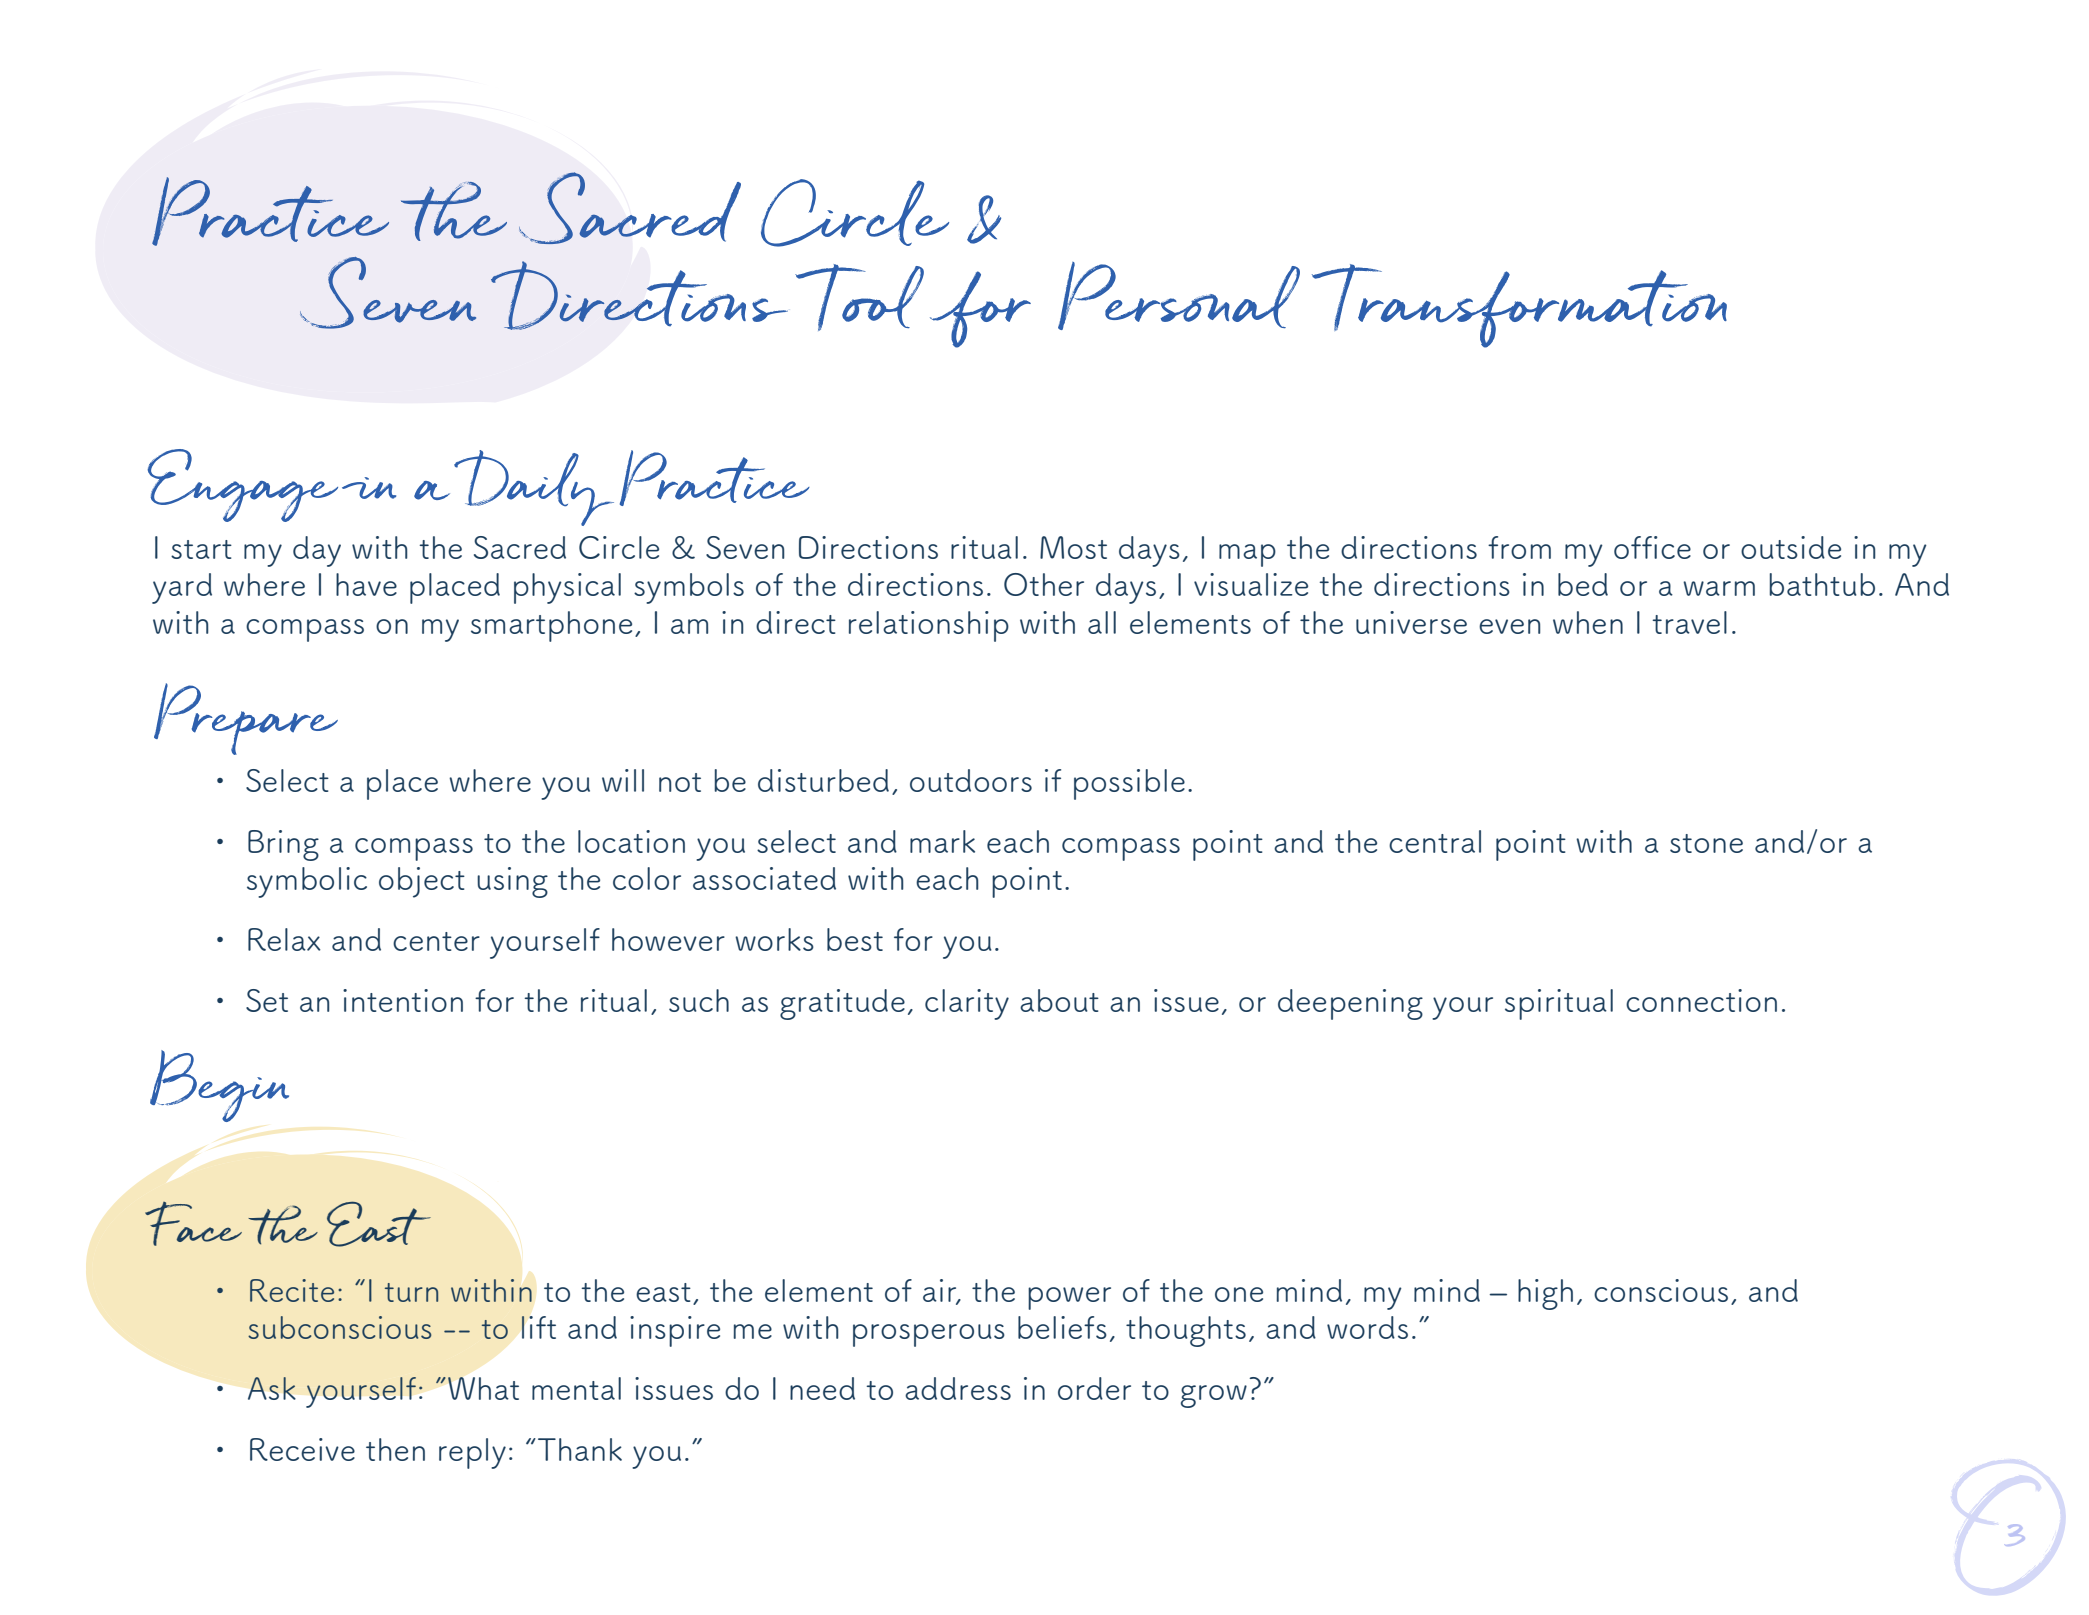 The height and width of the document is (1615, 2089). Describe the element at coordinates (1545, 1294) in the document. I see `high` at that location.
